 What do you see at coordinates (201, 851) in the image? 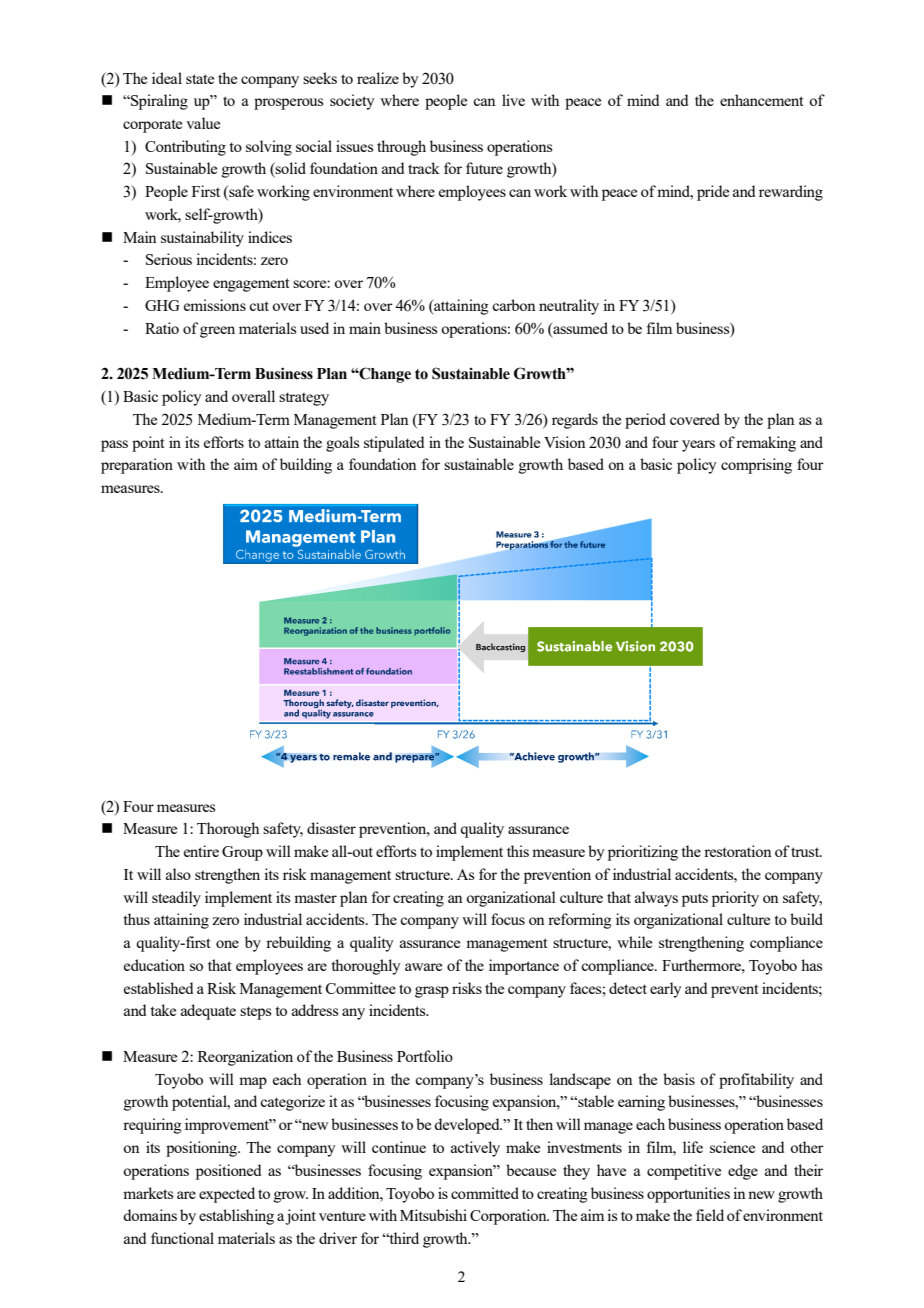
I see `entire` at bounding box center [201, 851].
